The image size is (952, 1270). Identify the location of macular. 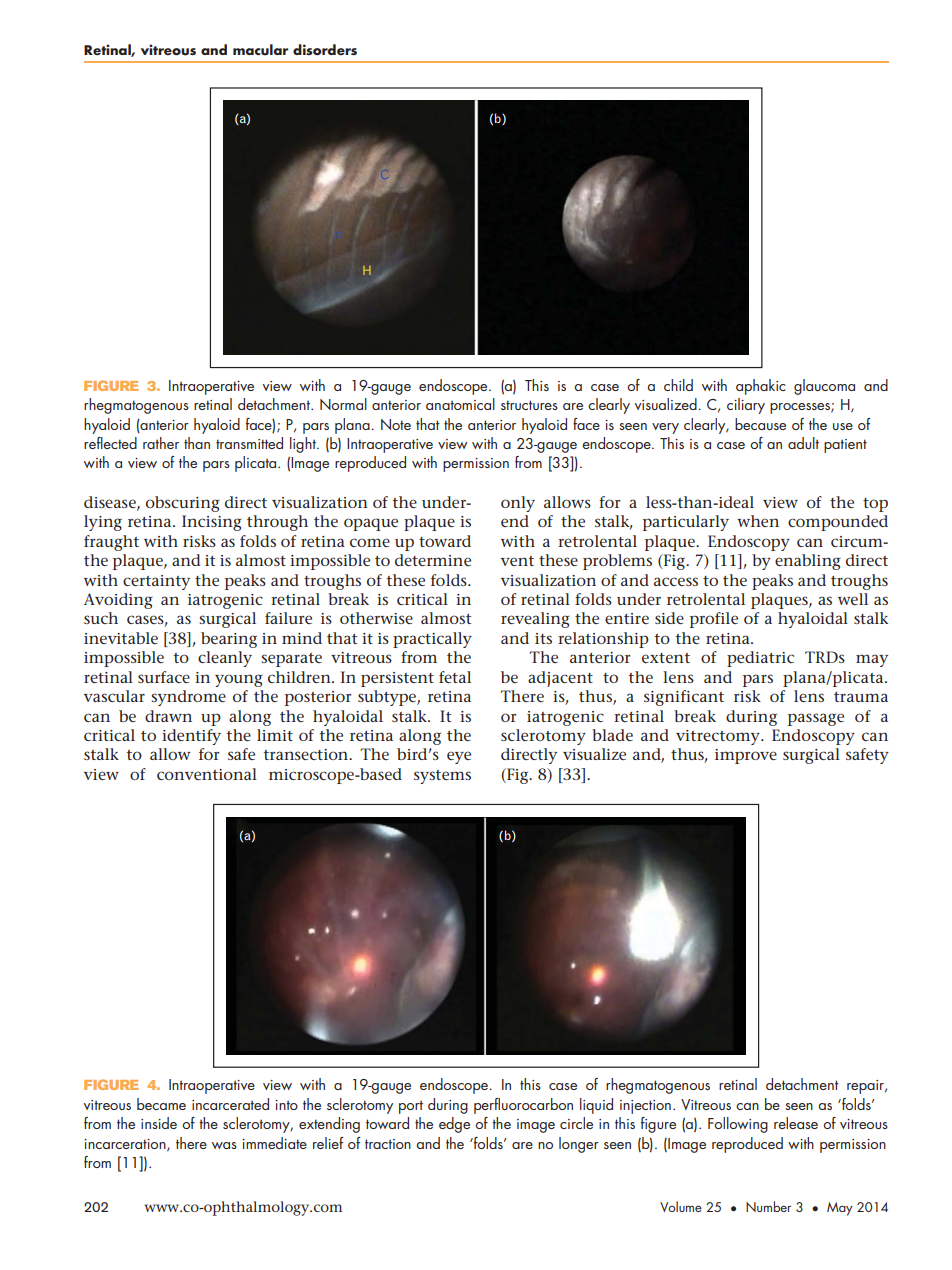
(260, 50).
